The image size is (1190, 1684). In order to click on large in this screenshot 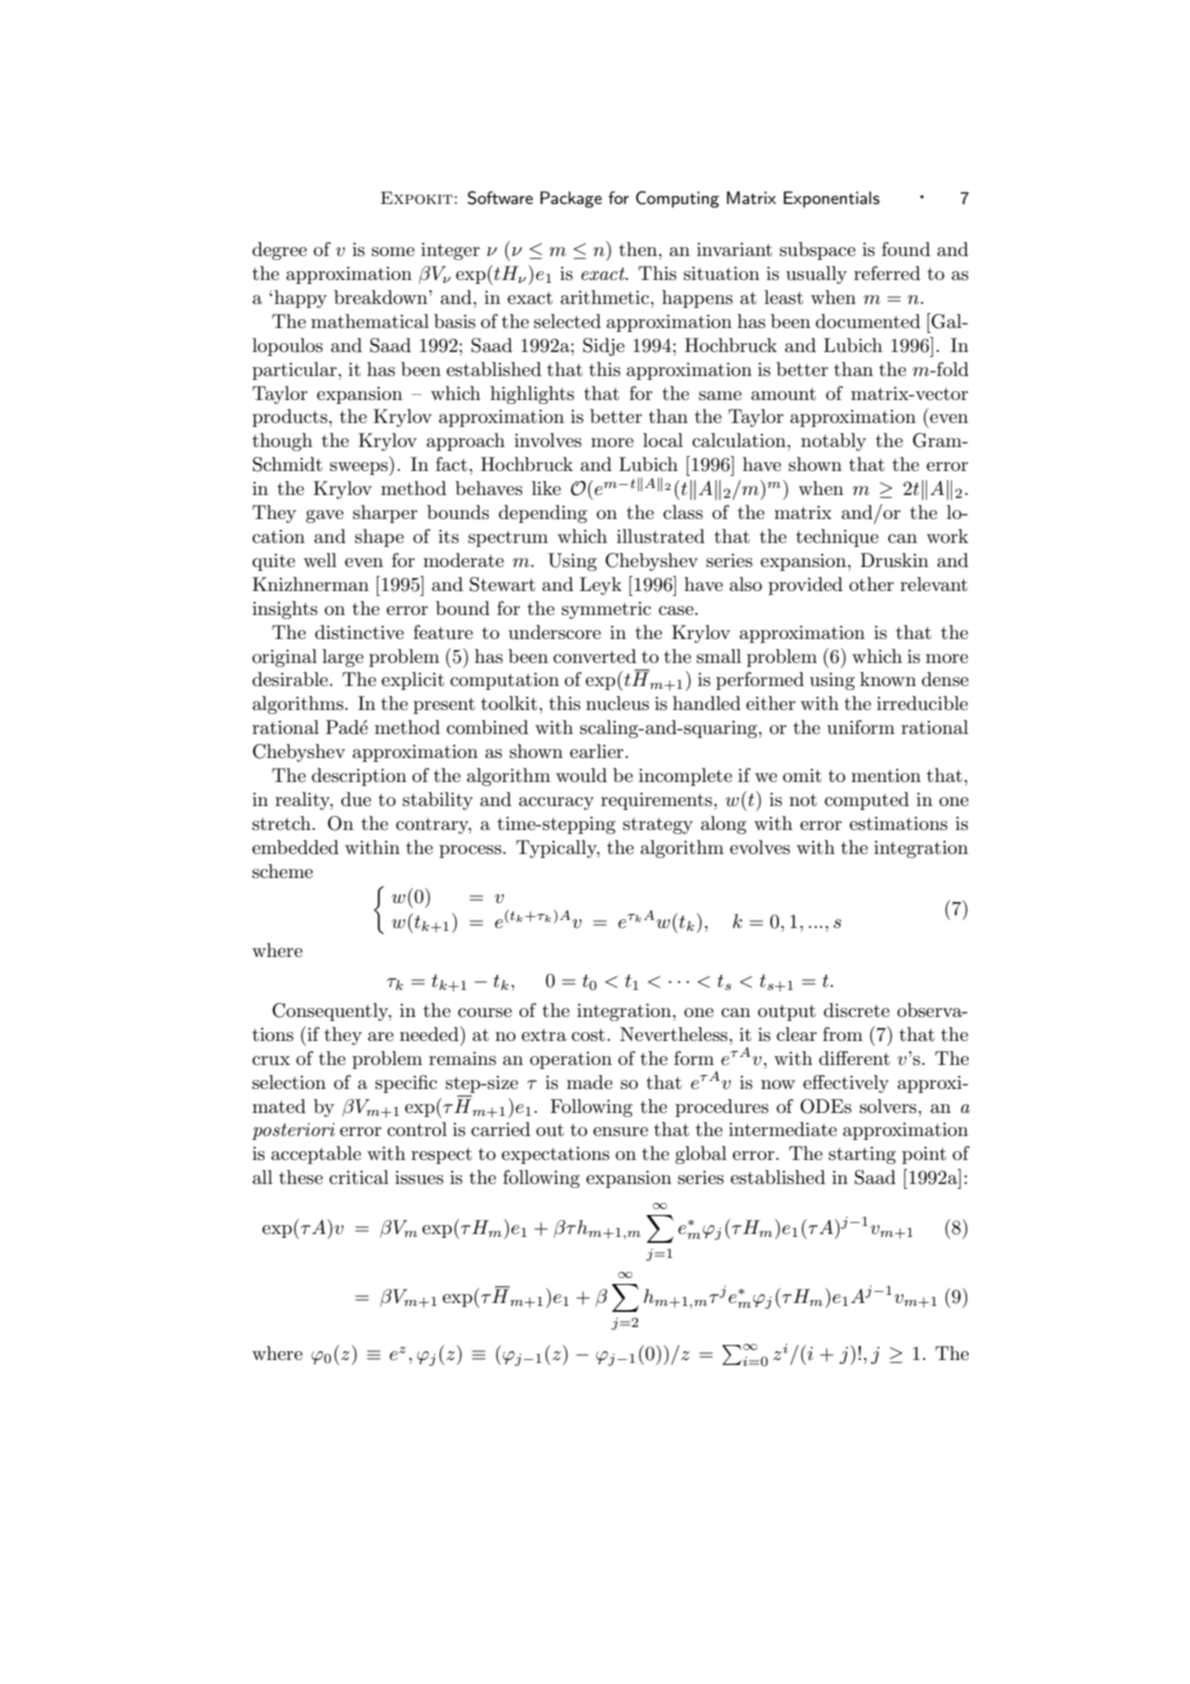, I will do `click(343, 658)`.
